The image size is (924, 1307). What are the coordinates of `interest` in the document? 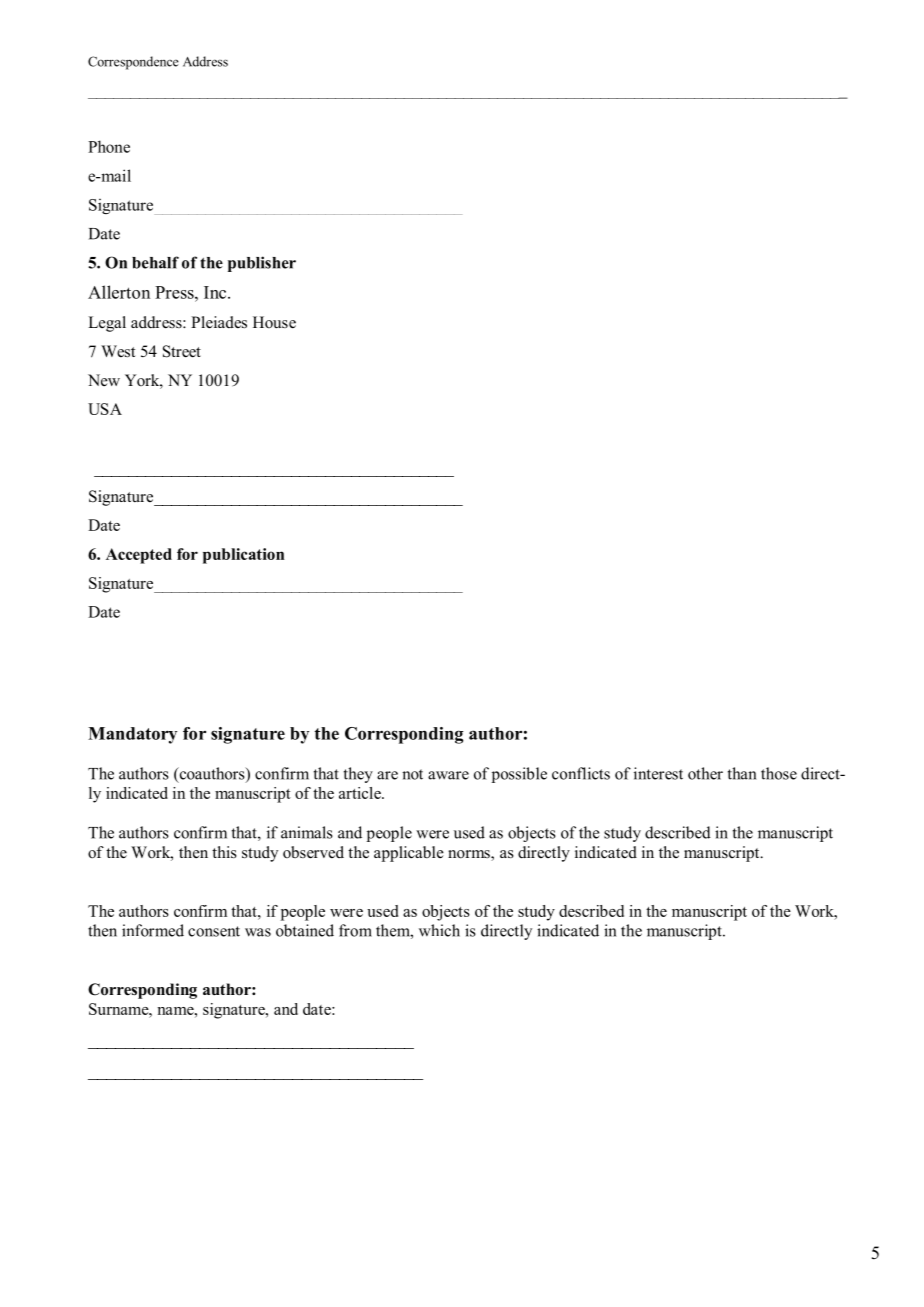 It's located at (658, 773).
